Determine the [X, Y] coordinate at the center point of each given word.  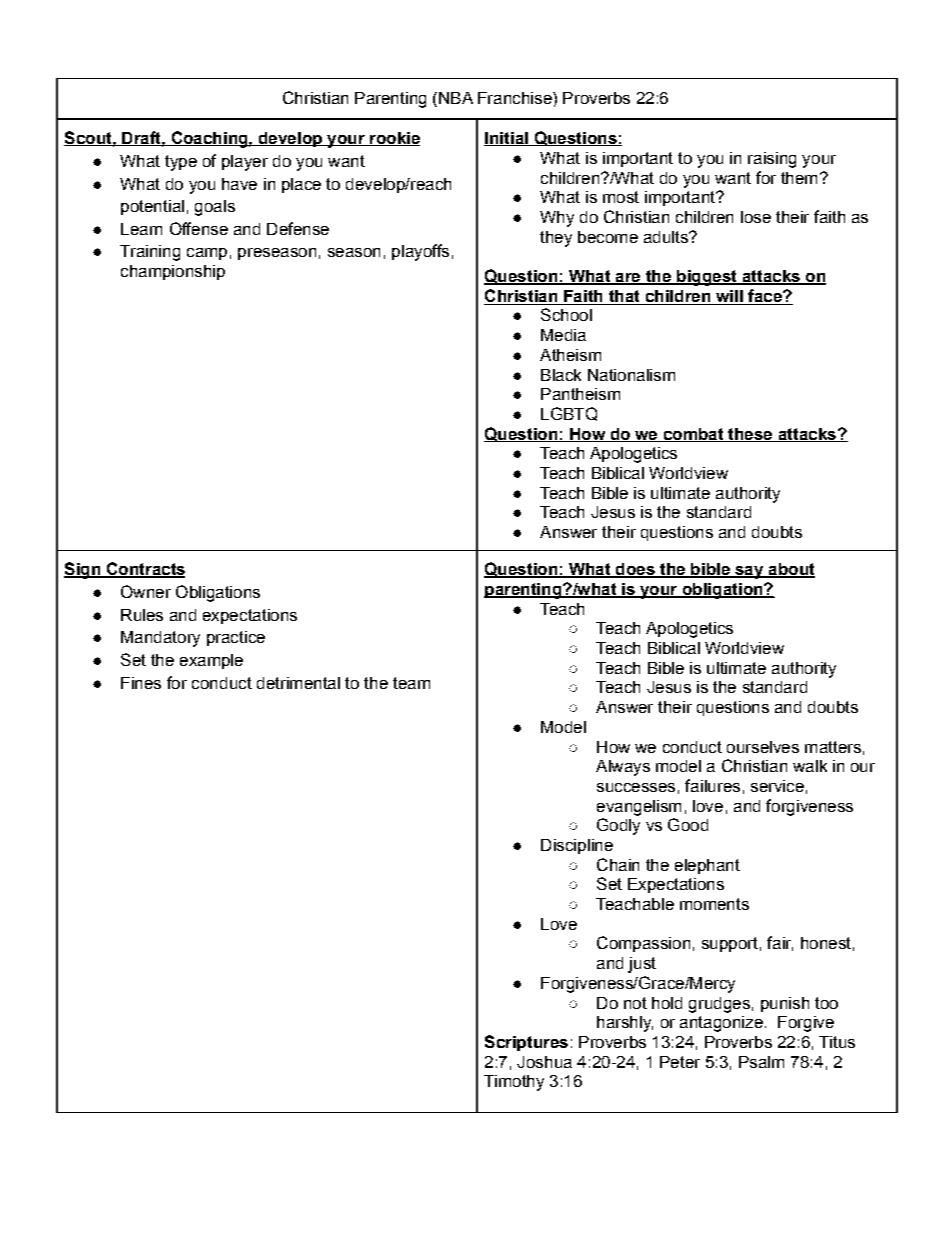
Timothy [514, 1083]
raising [772, 160]
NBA [456, 98]
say [749, 572]
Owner [146, 591]
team [411, 683]
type [181, 163]
